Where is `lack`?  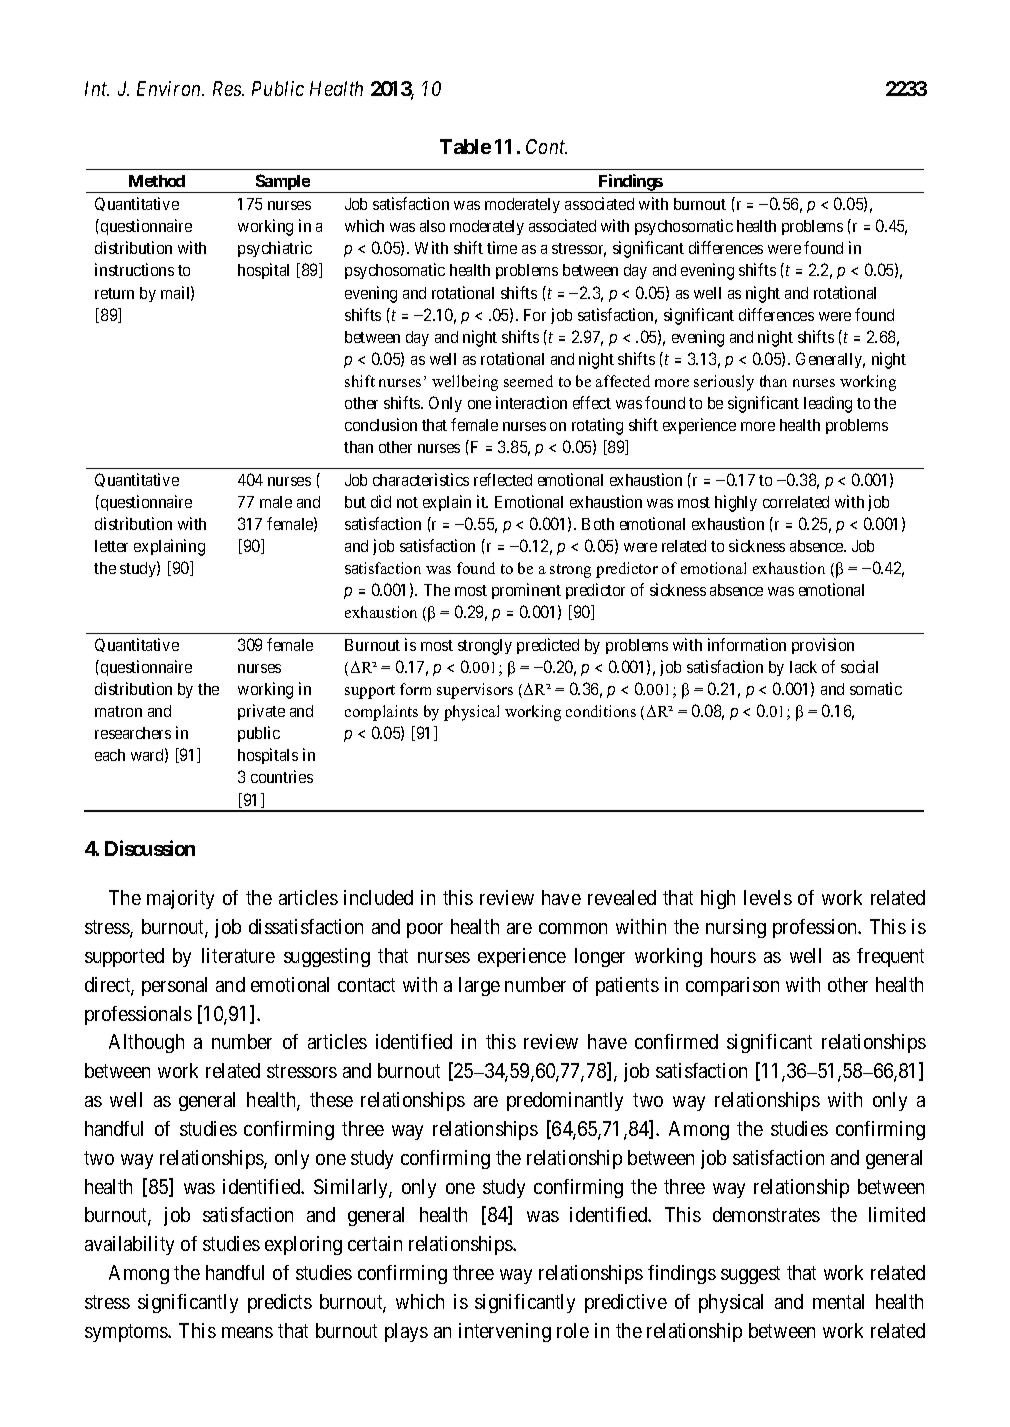
lack is located at coordinates (803, 667).
